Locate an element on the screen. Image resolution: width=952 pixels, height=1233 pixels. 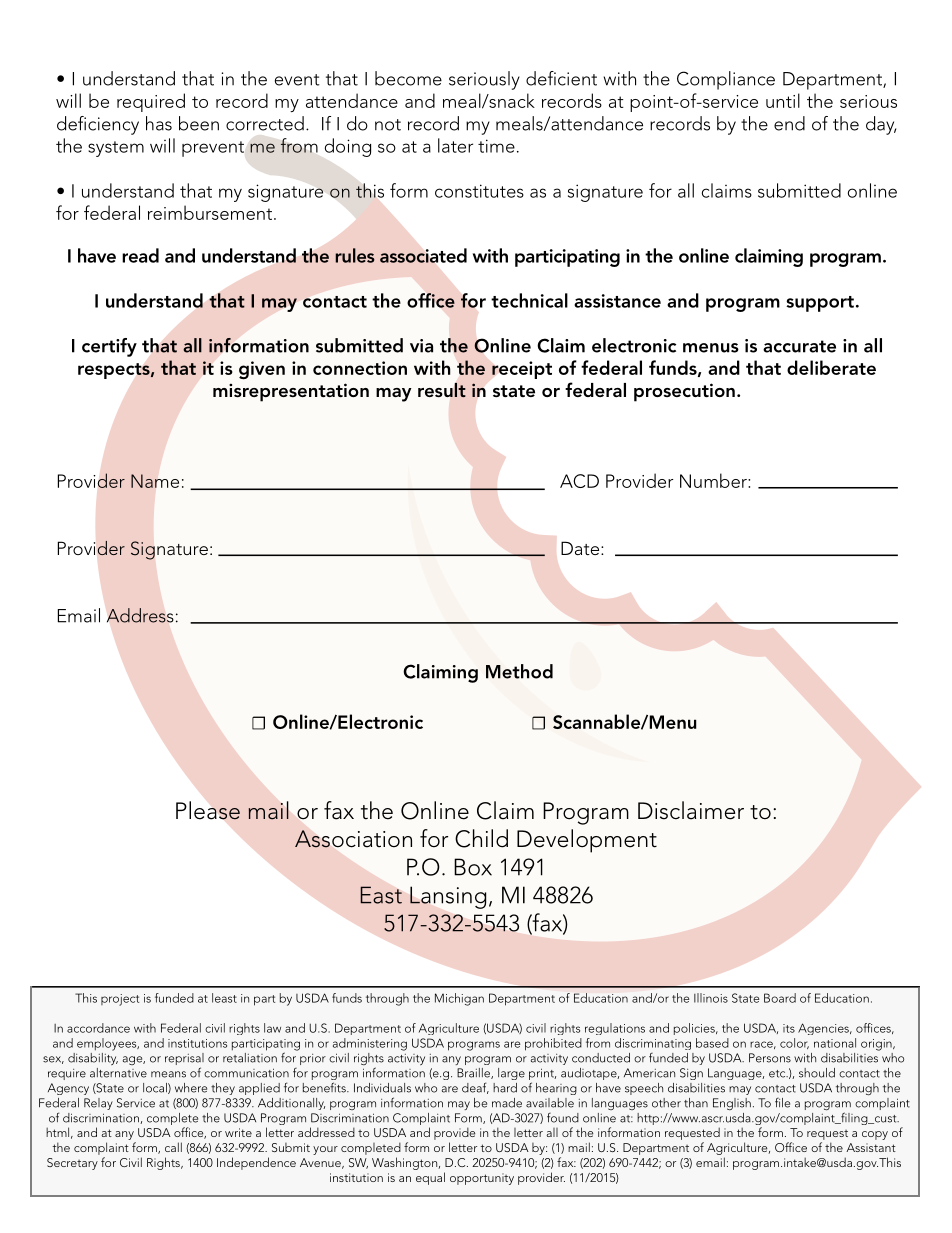
Method is located at coordinates (519, 671).
